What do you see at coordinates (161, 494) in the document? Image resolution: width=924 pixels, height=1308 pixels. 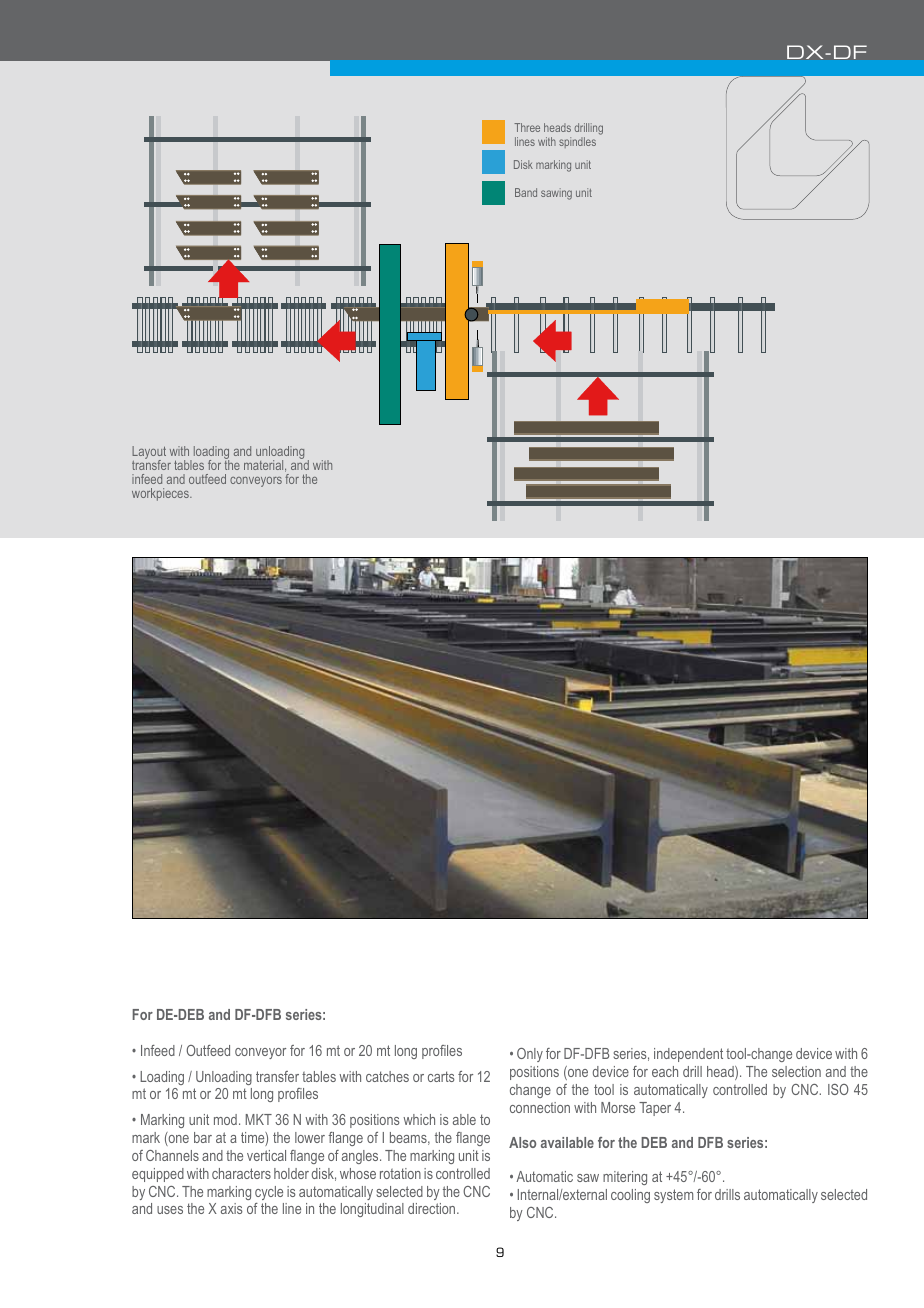 I see `workpieces` at bounding box center [161, 494].
